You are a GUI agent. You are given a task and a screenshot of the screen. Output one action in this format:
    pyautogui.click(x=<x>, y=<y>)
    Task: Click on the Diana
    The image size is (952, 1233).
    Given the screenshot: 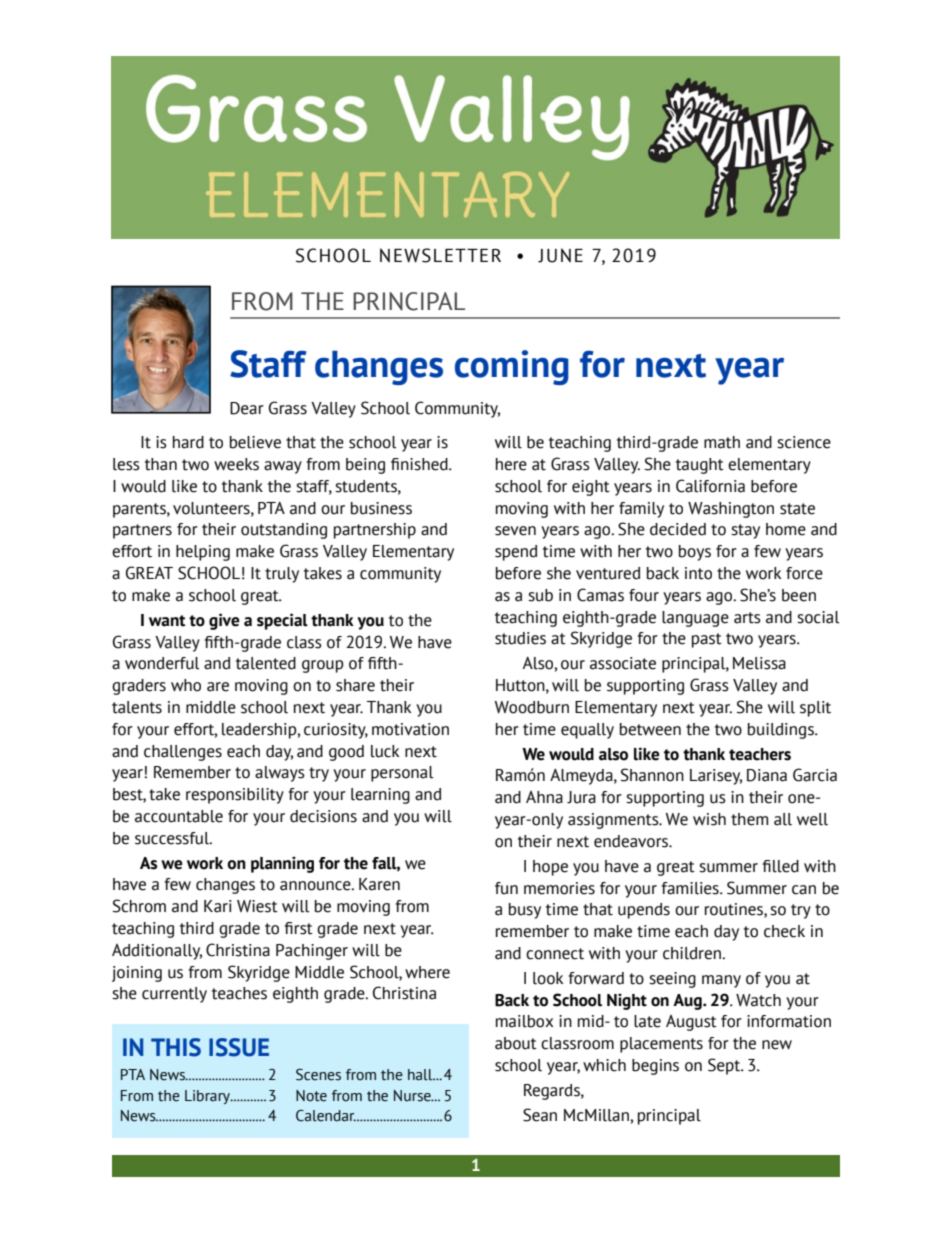 What is the action you would take?
    pyautogui.click(x=767, y=775)
